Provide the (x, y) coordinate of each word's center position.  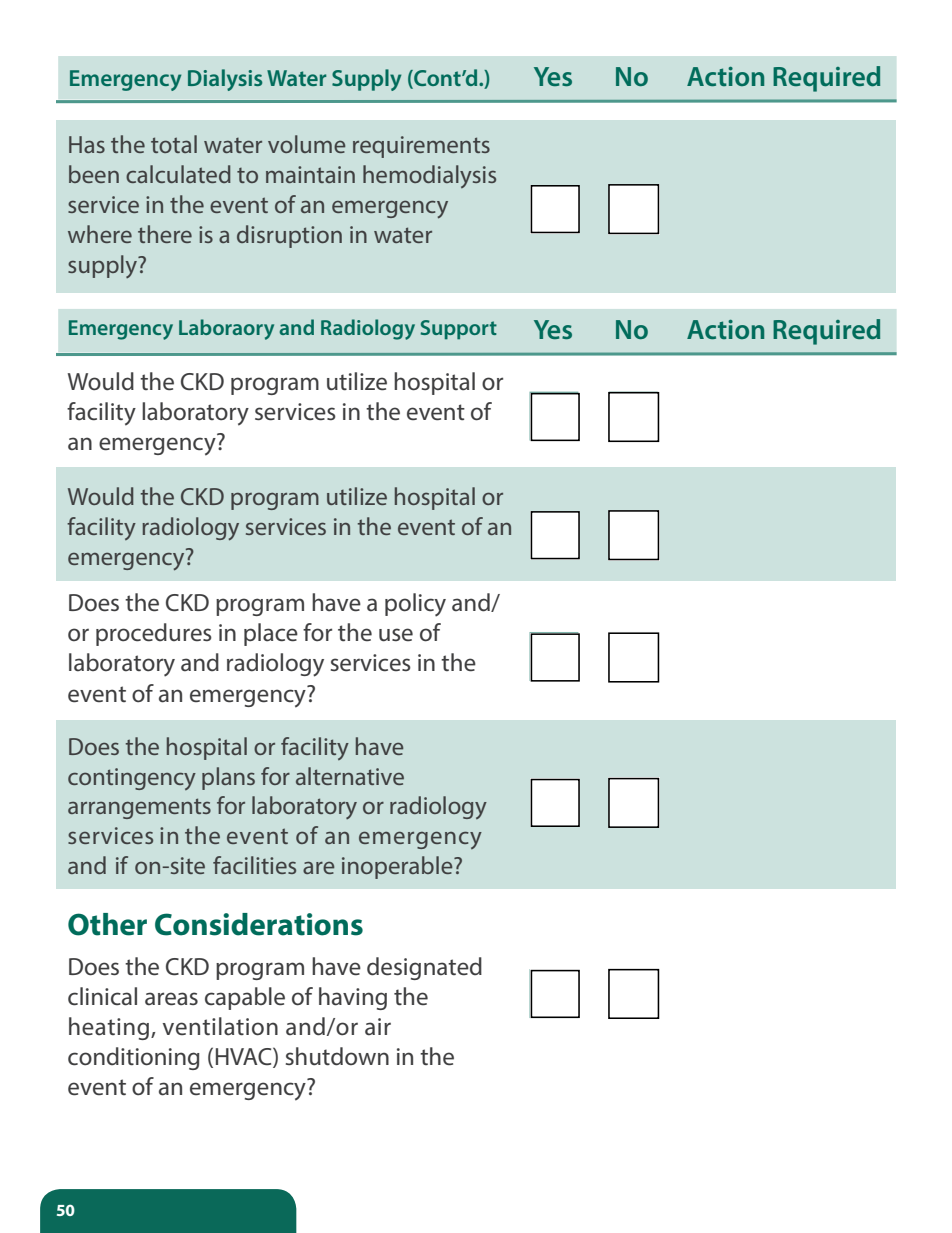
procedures (154, 634)
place (271, 634)
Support (459, 330)
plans (228, 778)
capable (245, 998)
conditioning (134, 1058)
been (94, 174)
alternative (350, 776)
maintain (310, 174)
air (378, 1027)
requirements (421, 147)
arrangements (139, 808)
